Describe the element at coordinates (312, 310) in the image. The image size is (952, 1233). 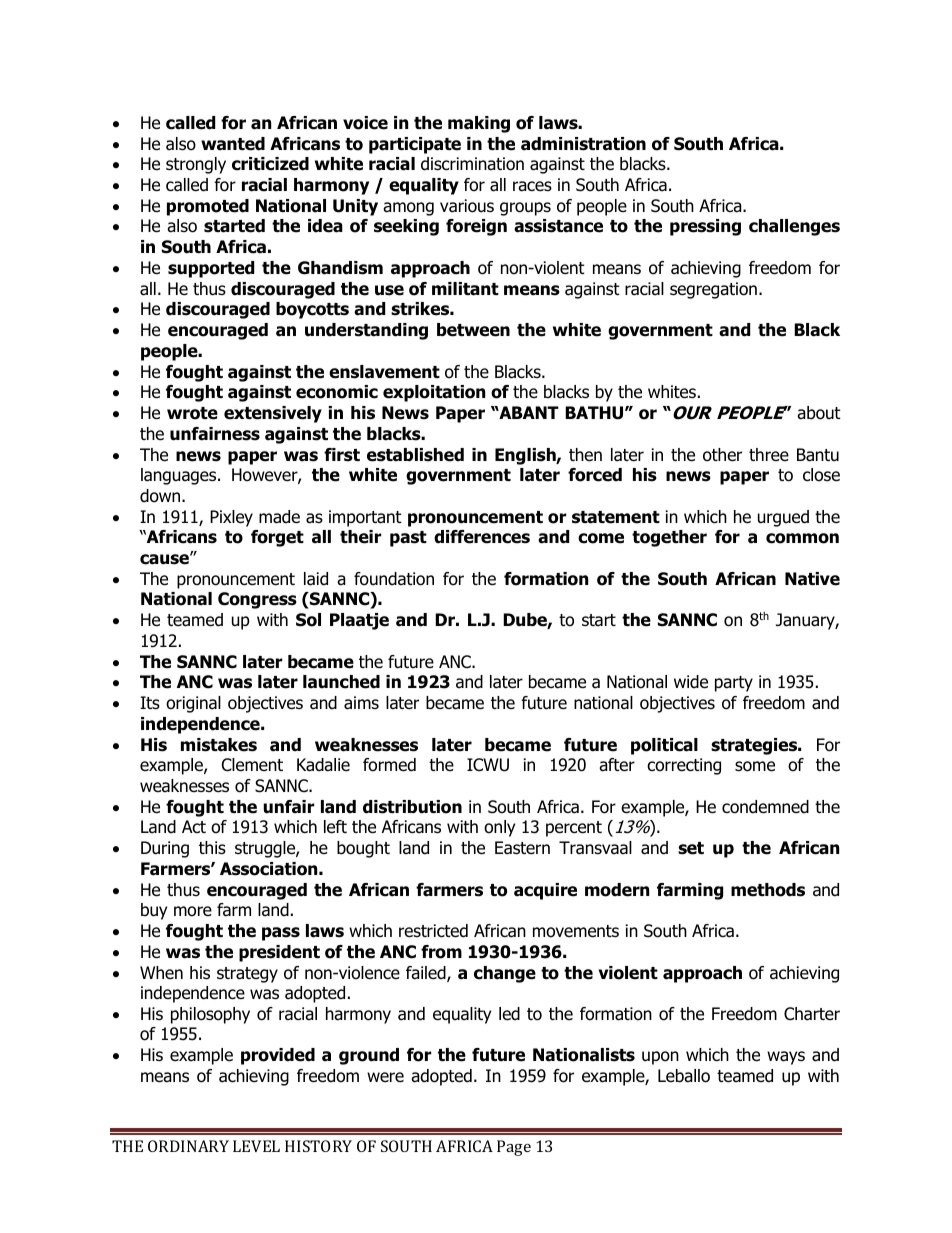
I see `boycotts` at that location.
